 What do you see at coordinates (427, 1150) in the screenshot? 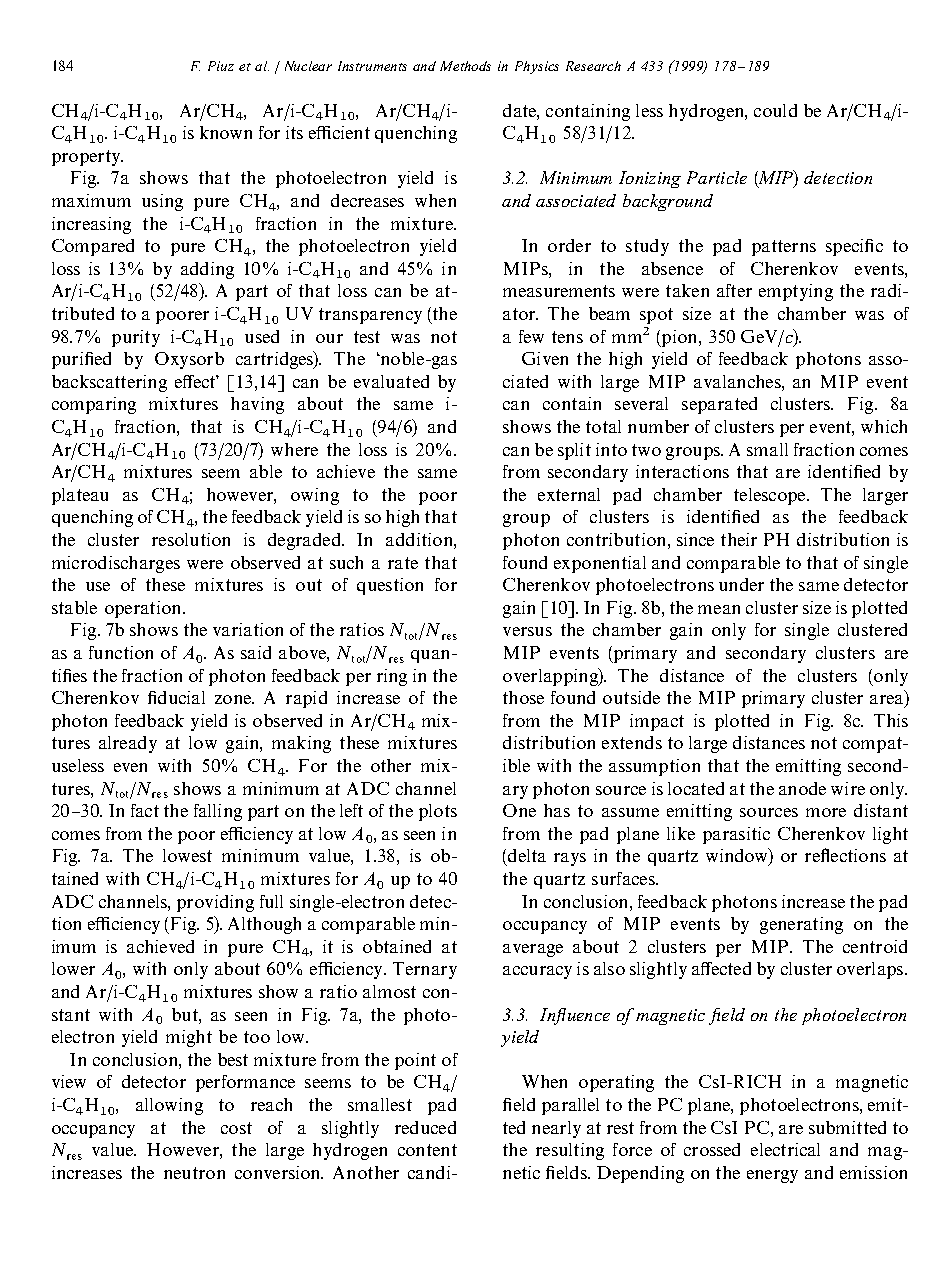
I see `content` at bounding box center [427, 1150].
